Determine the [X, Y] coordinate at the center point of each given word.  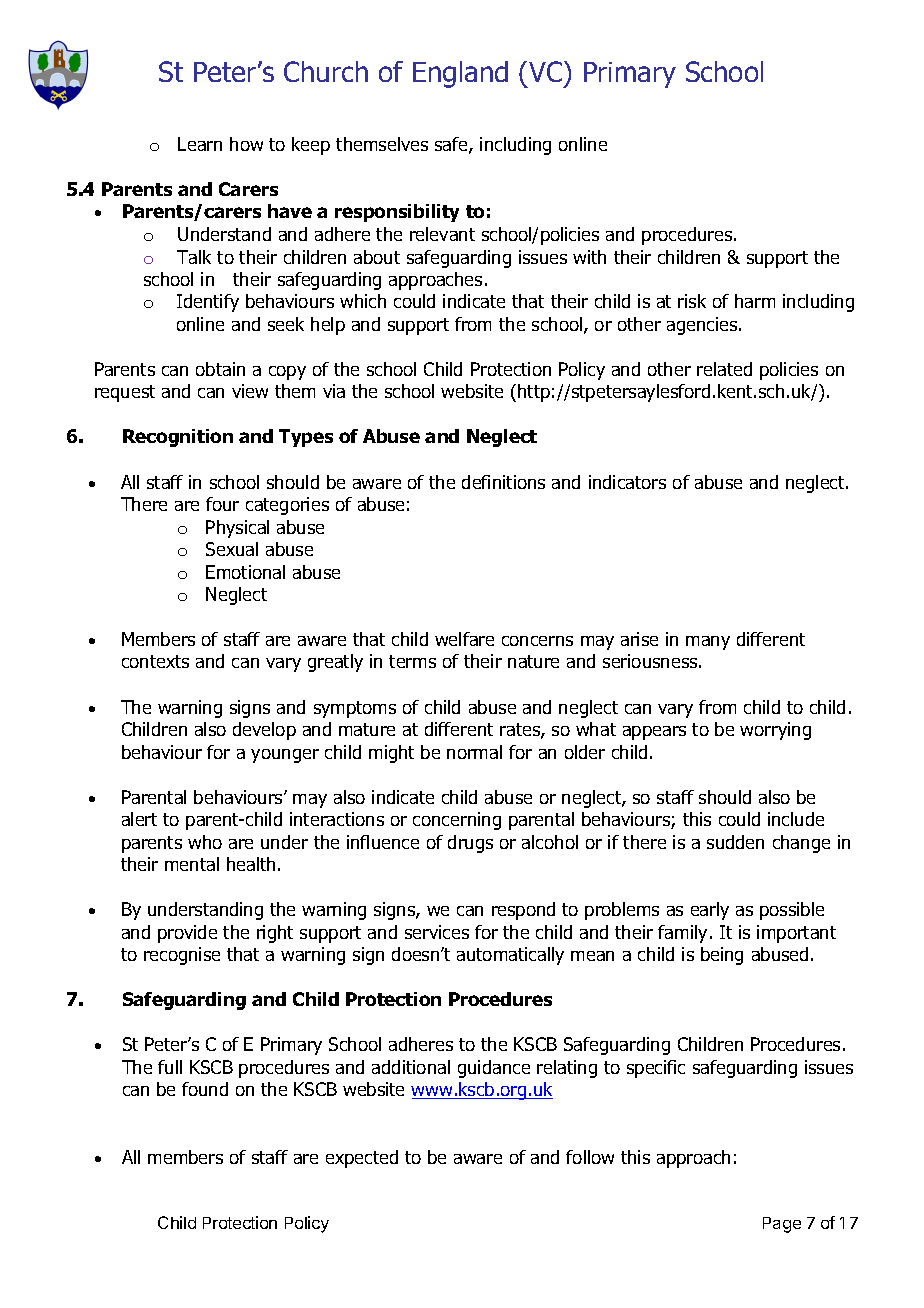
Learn [200, 144]
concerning [457, 821]
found [205, 1089]
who [205, 842]
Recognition [178, 438]
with [589, 257]
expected [362, 1159]
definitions [503, 482]
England [460, 74]
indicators [627, 482]
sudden [735, 842]
